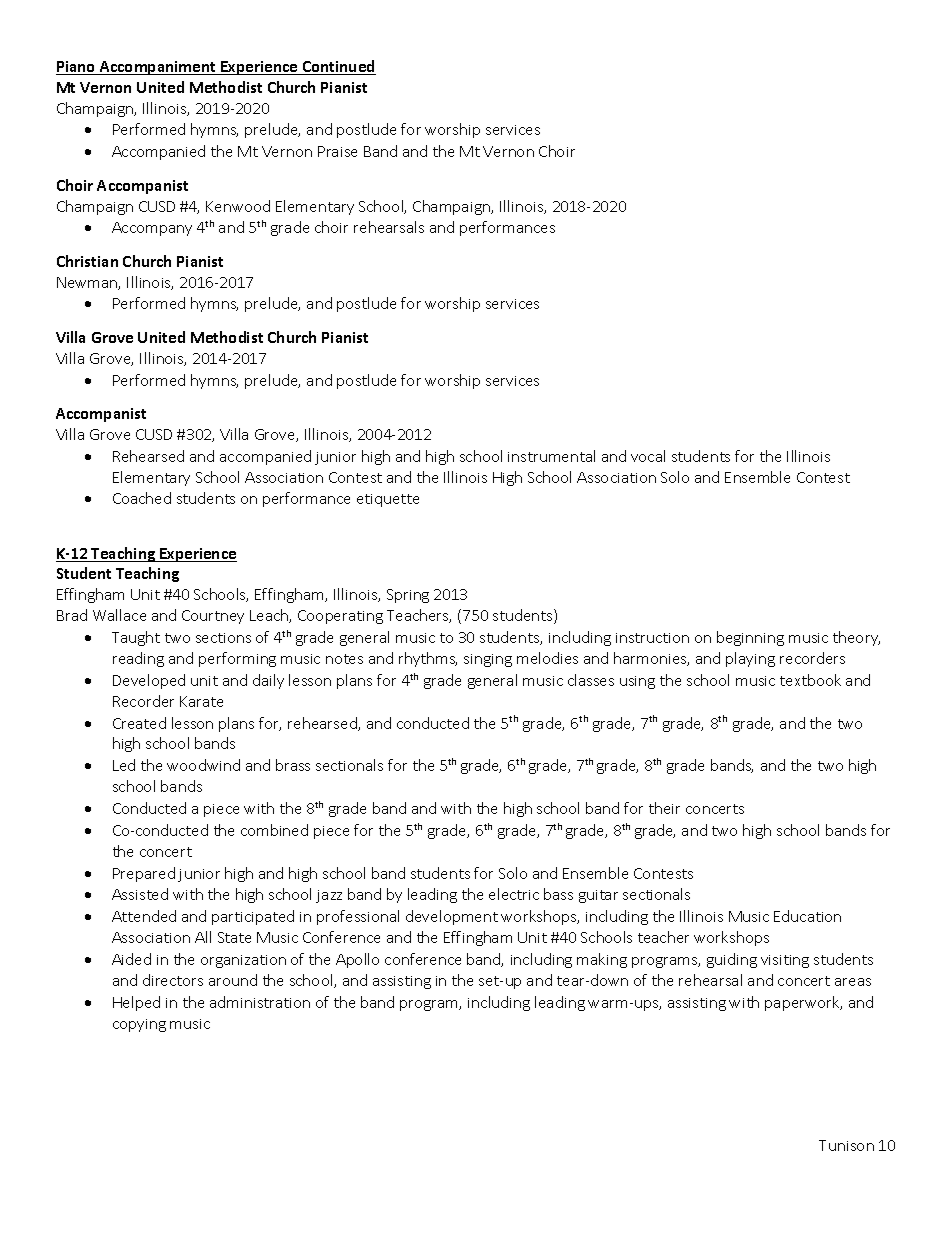 This screenshot has height=1233, width=952. What do you see at coordinates (338, 67) in the screenshot?
I see `Continued` at bounding box center [338, 67].
